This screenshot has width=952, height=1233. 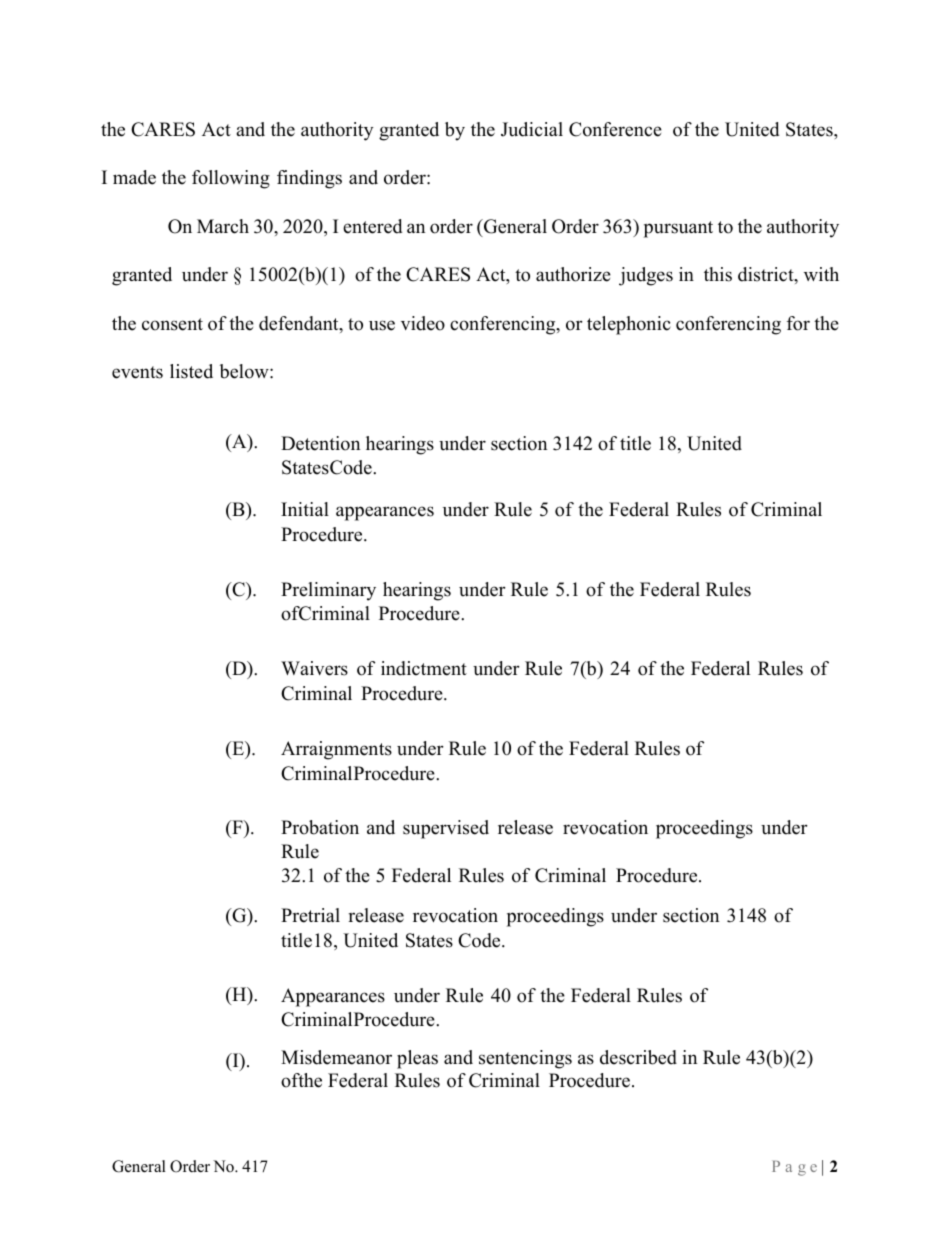 What do you see at coordinates (532, 129) in the screenshot?
I see `Judicial` at bounding box center [532, 129].
